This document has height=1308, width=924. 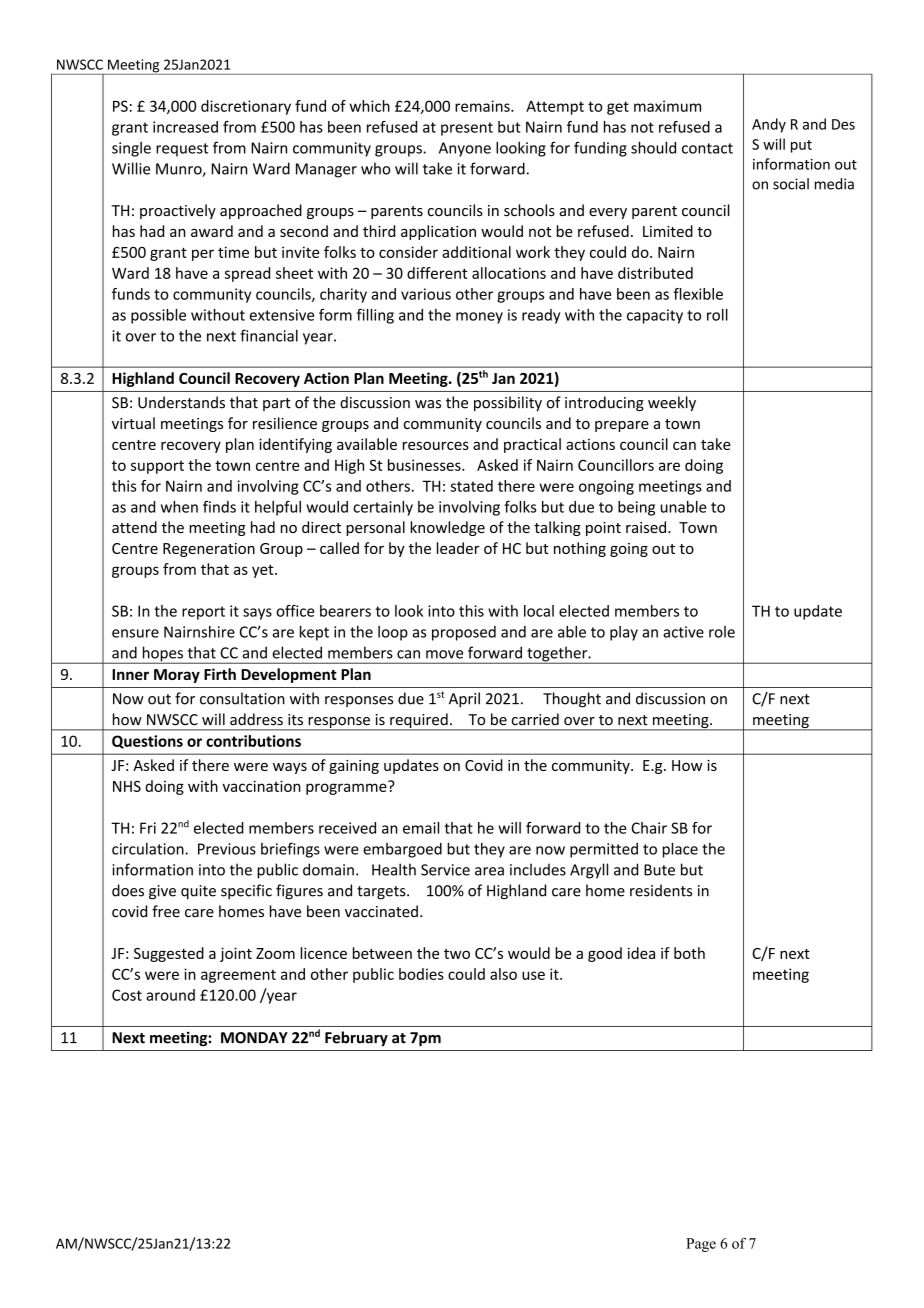 I want to click on both, so click(x=689, y=953).
